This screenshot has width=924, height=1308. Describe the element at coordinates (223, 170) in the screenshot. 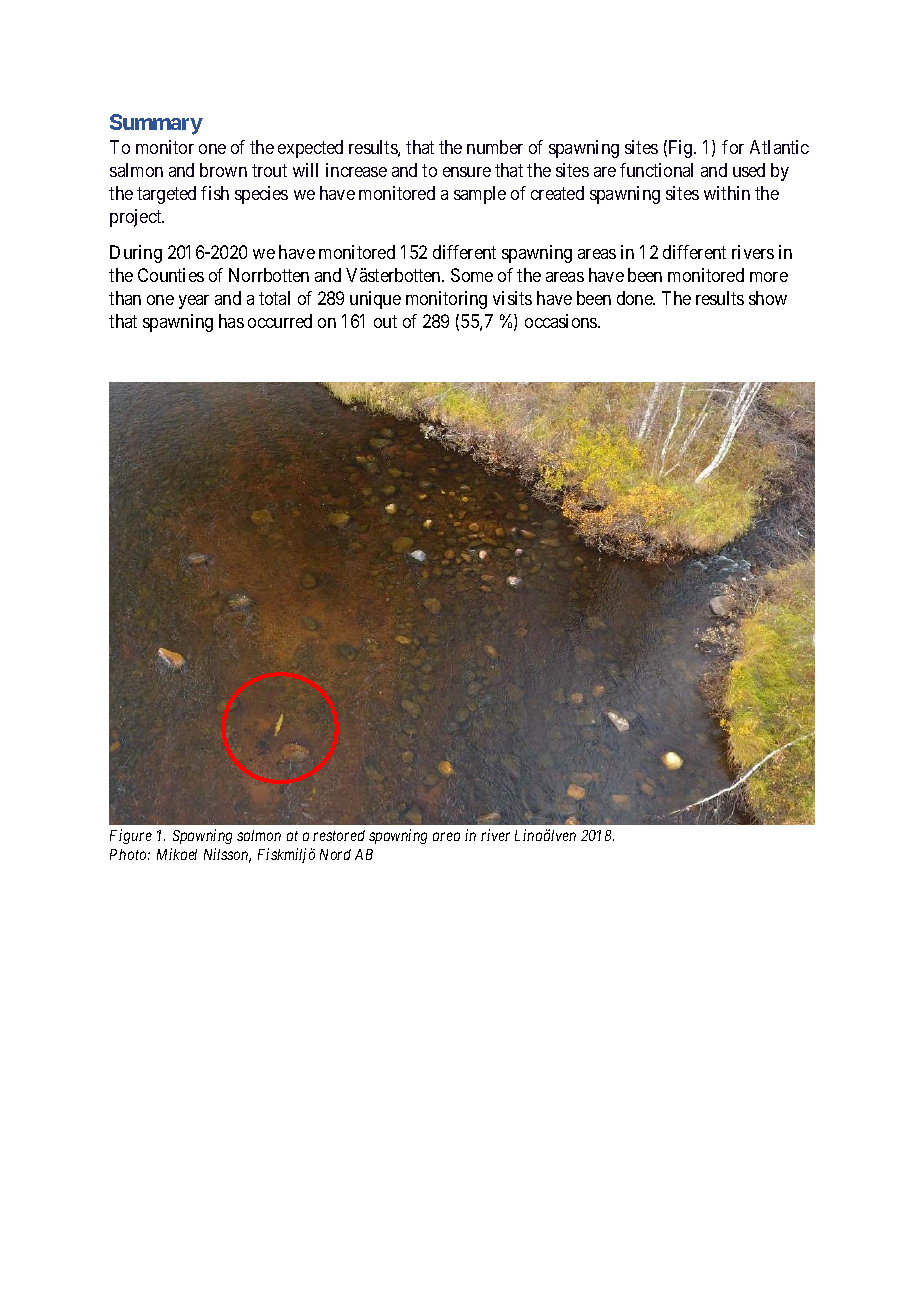

I see `brown` at that location.
